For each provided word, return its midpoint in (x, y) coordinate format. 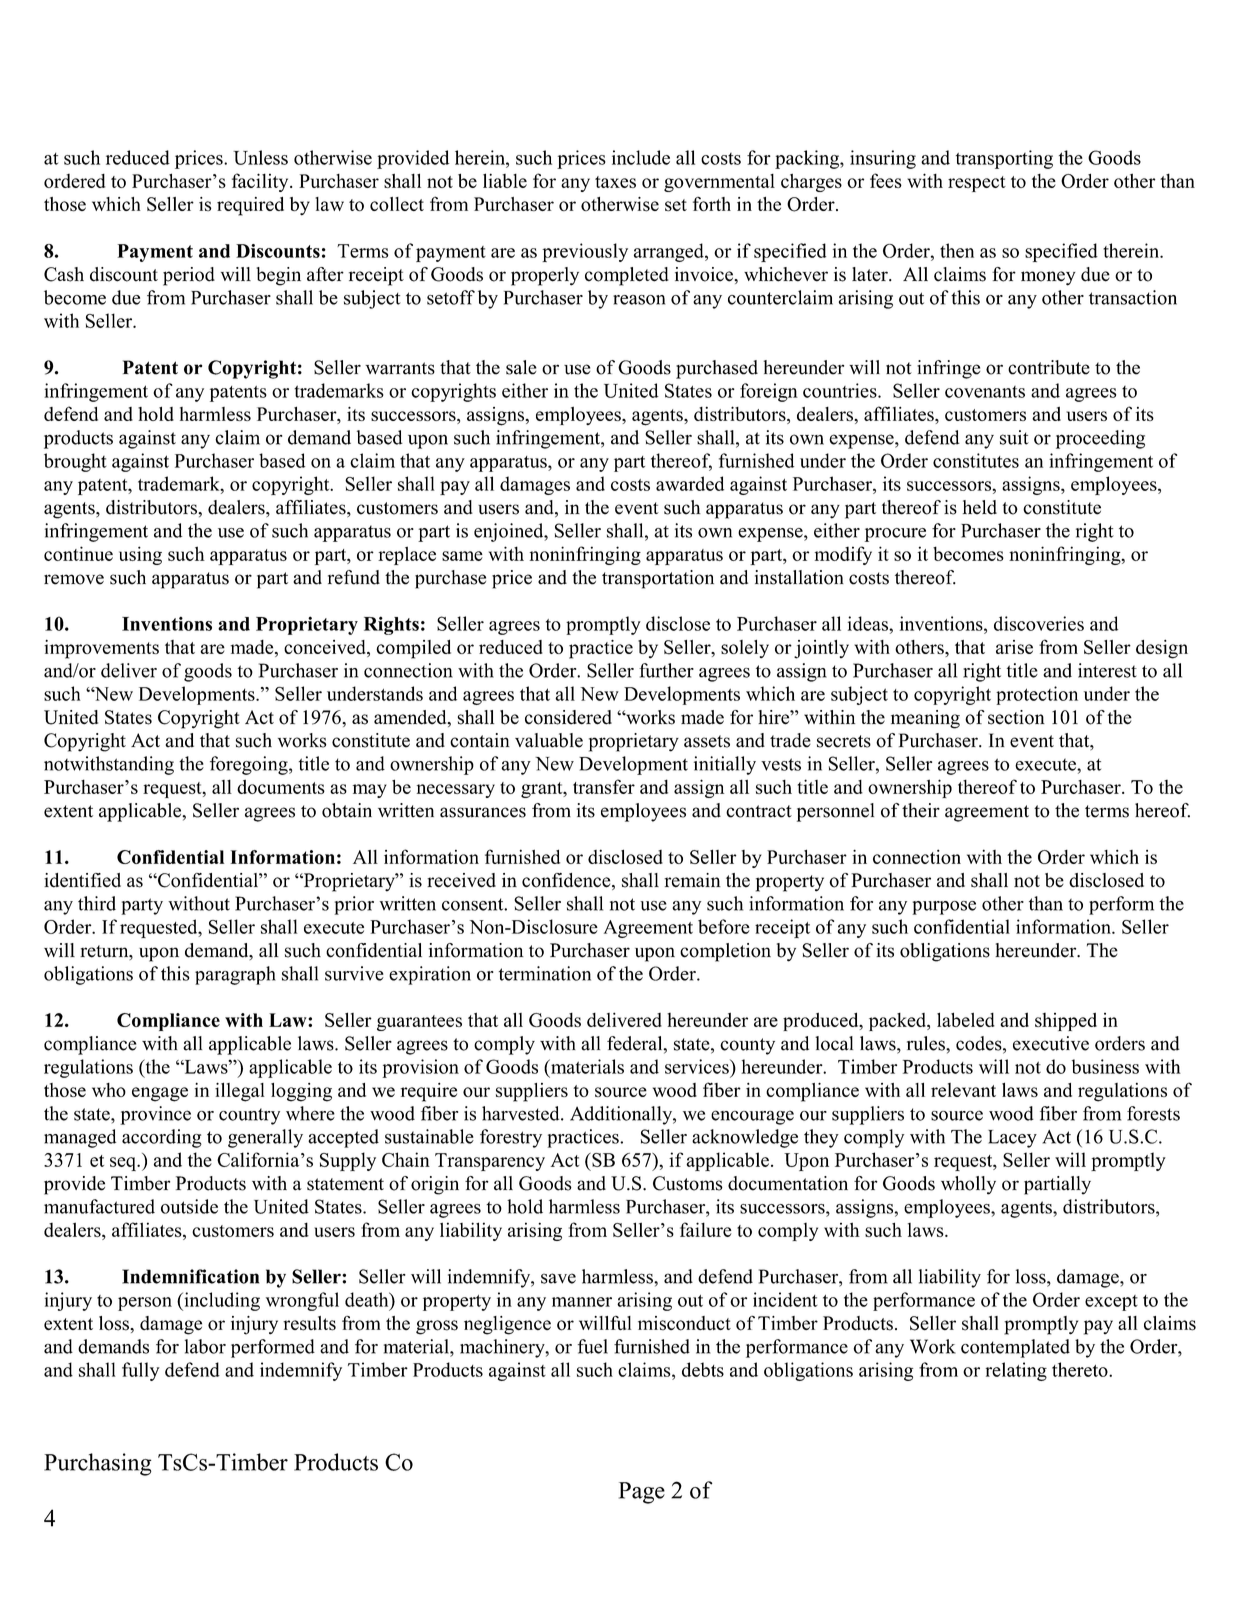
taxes (615, 182)
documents (281, 786)
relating (1016, 1371)
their (921, 810)
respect (977, 184)
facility (261, 182)
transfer (604, 786)
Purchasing (98, 1464)
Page (642, 1493)
